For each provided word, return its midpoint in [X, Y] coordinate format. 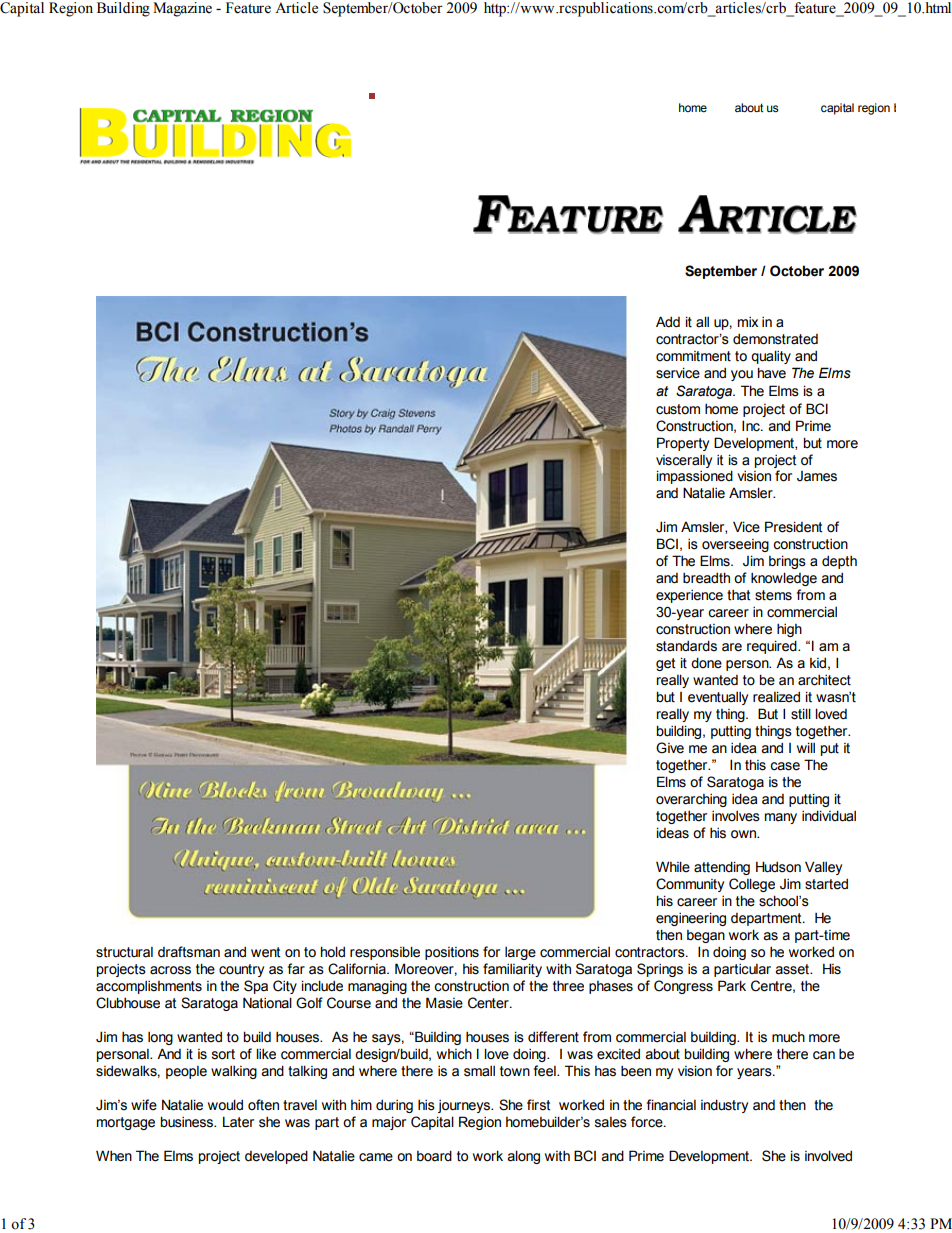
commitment [693, 356]
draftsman [189, 952]
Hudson [778, 867]
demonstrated [775, 339]
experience [689, 596]
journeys [465, 1106]
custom [678, 409]
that [738, 595]
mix [748, 322]
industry [724, 1106]
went [265, 952]
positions [452, 953]
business [187, 1122]
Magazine [182, 9]
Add [668, 322]
